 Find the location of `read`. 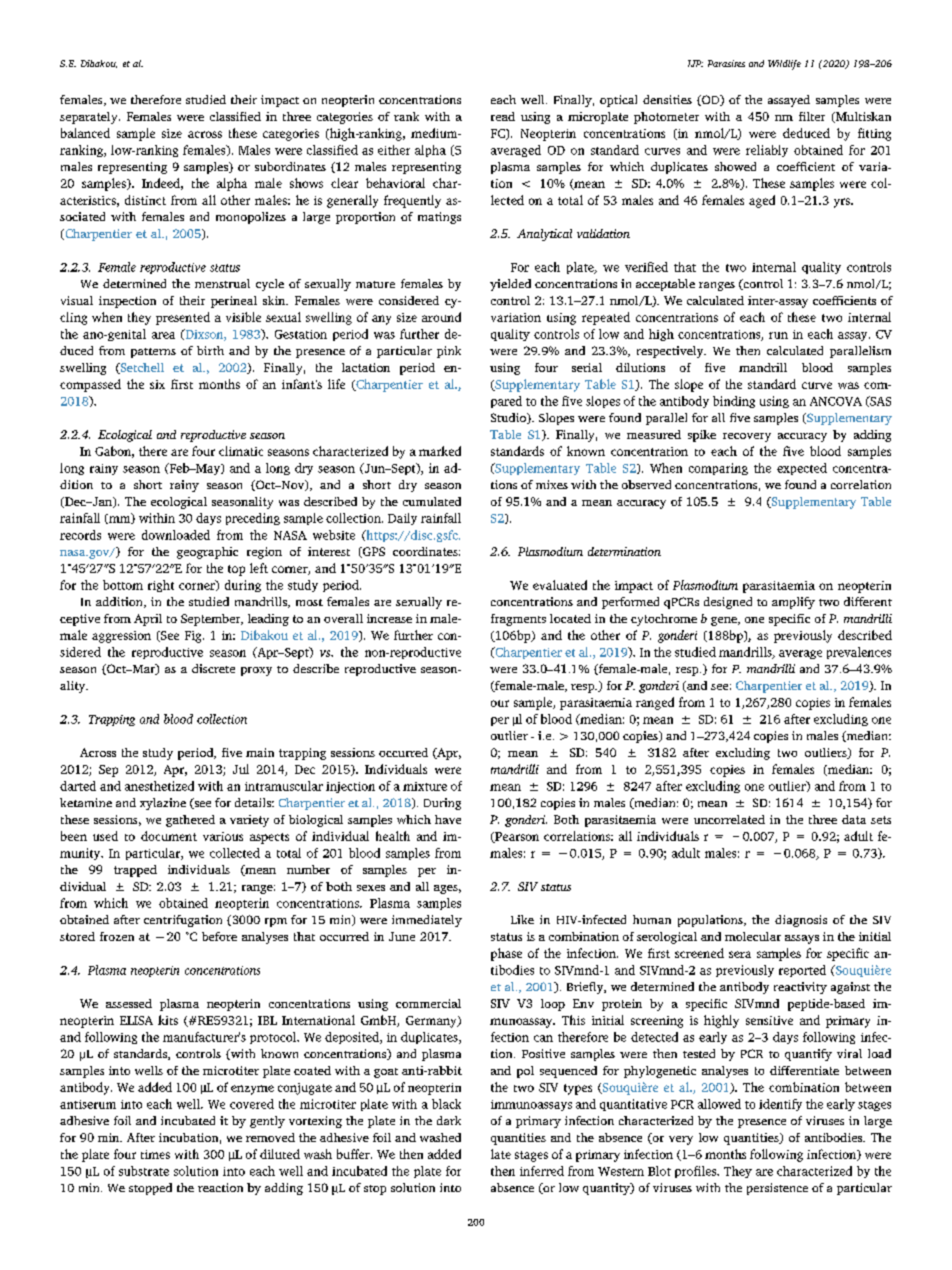

read is located at coordinates (503, 116).
